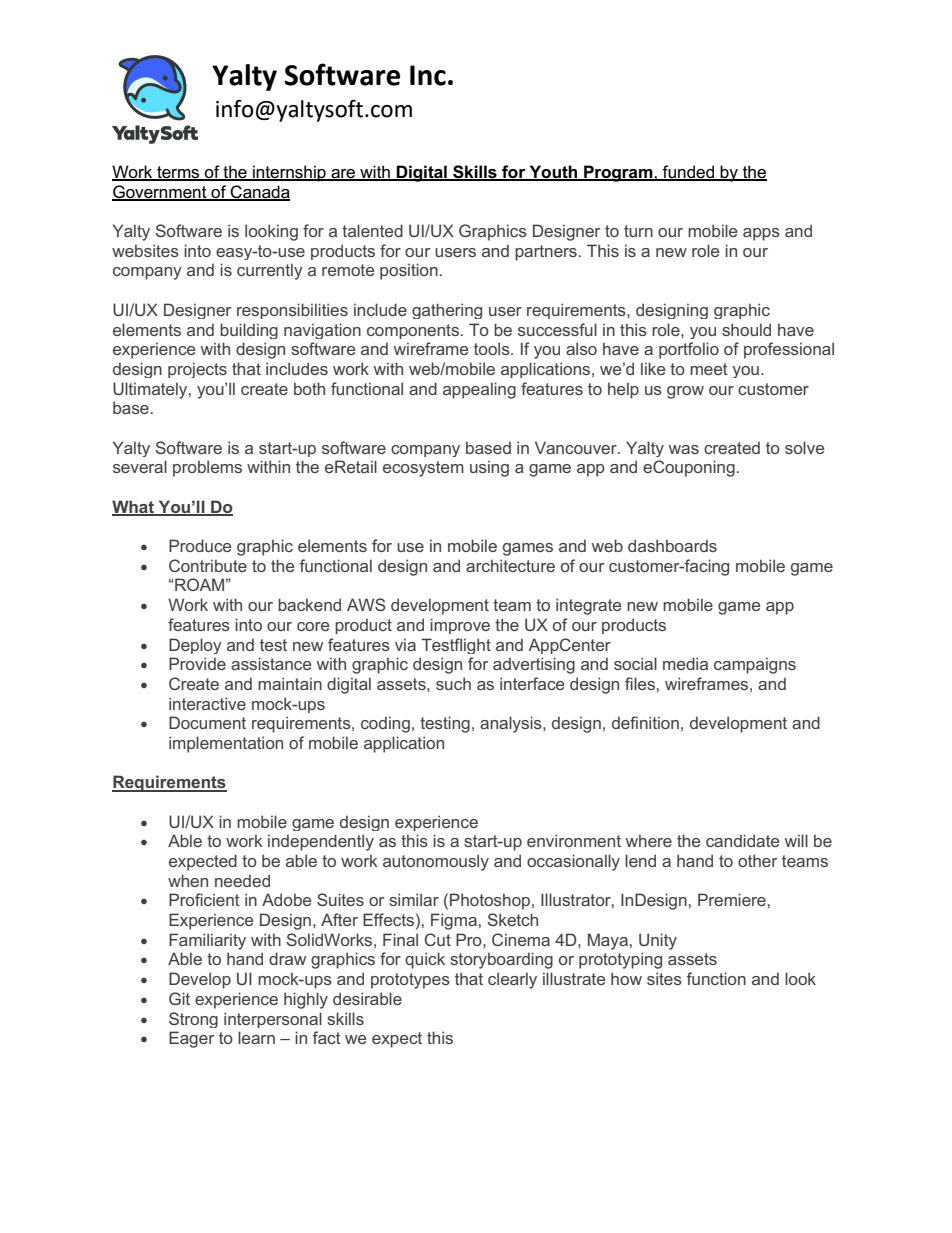  What do you see at coordinates (208, 565) in the document?
I see `Contribute` at bounding box center [208, 565].
